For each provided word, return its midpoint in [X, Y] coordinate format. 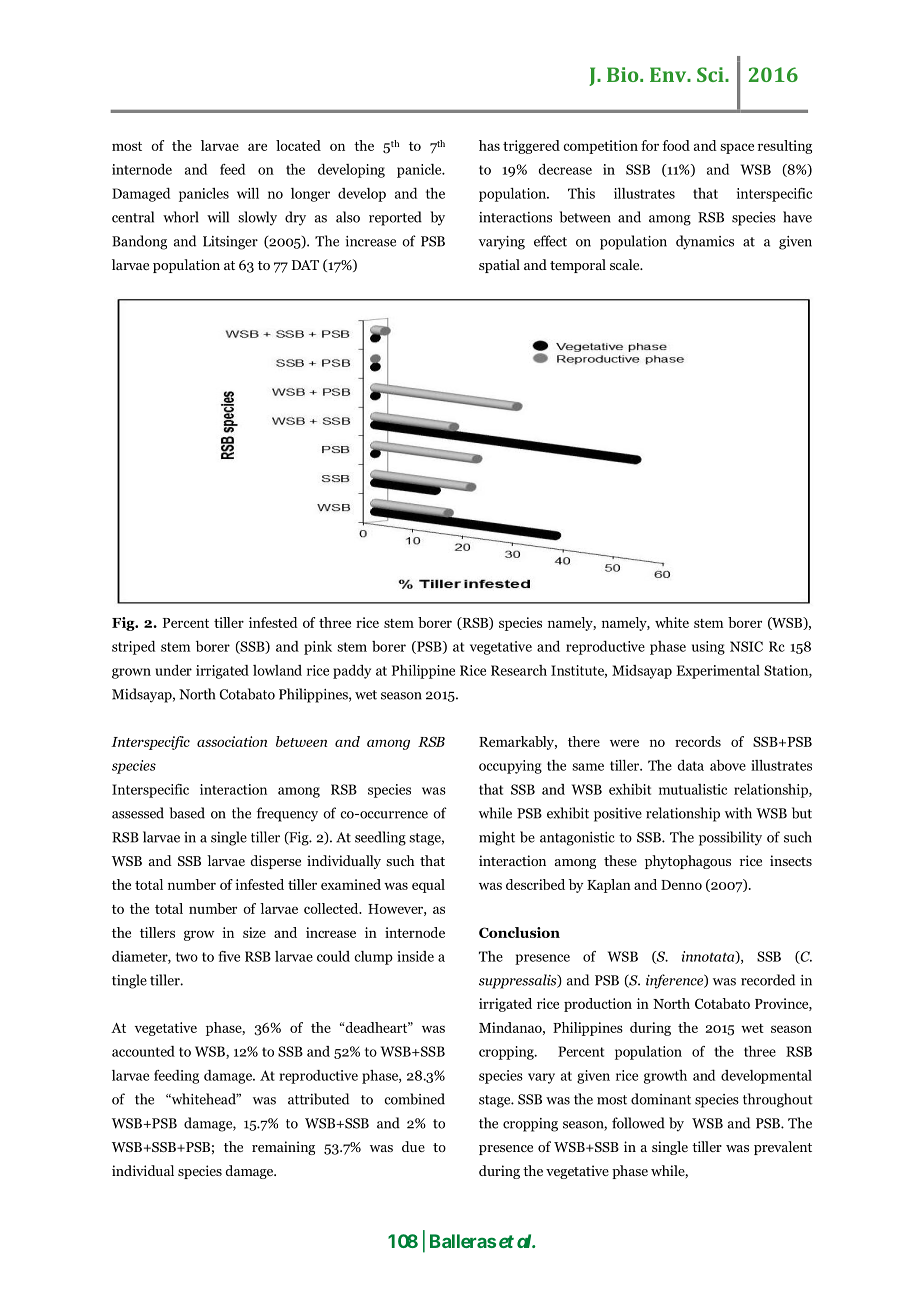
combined [414, 1099]
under [173, 670]
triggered [531, 147]
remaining [283, 1148]
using [708, 648]
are [257, 147]
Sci [711, 74]
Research [519, 670]
